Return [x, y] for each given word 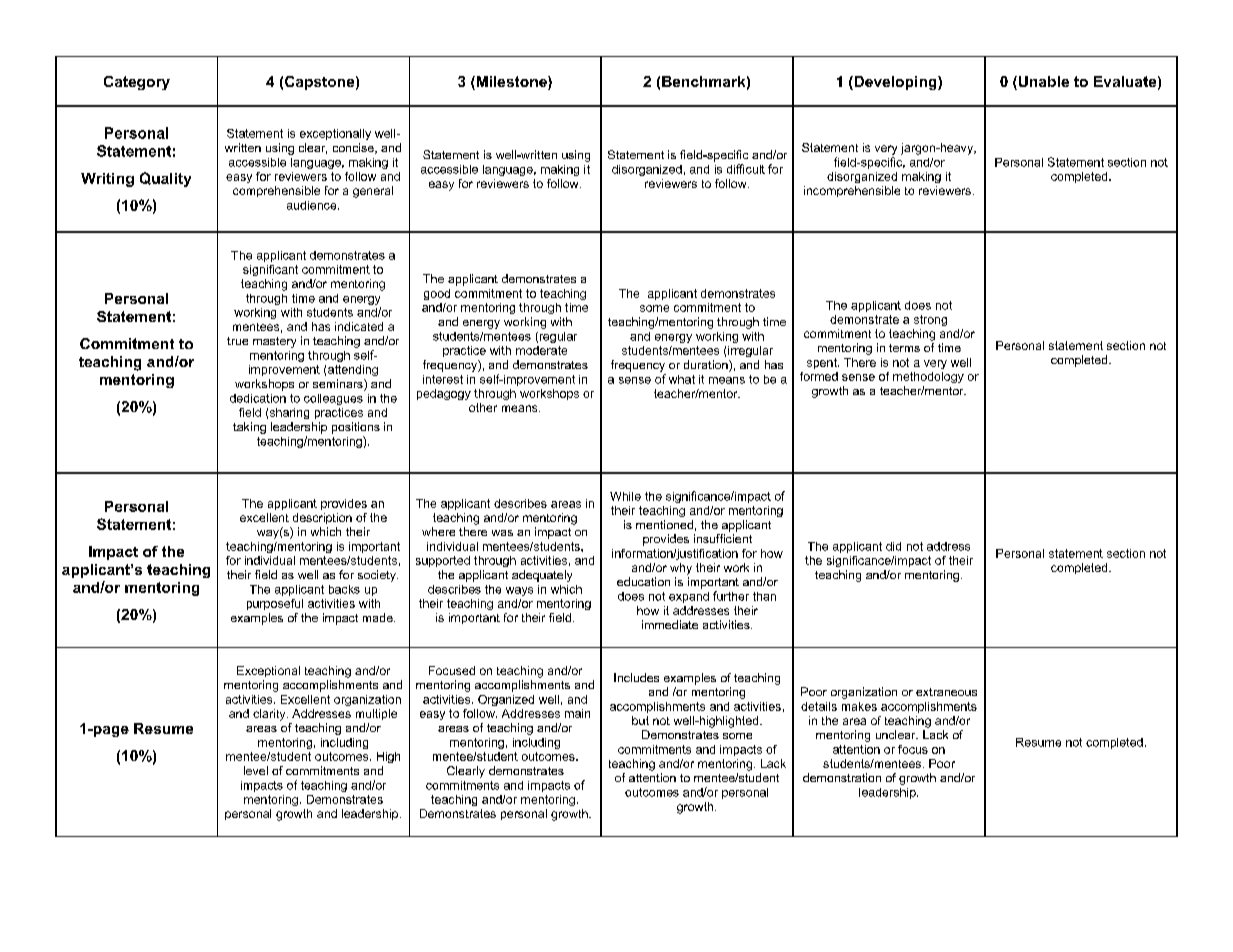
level [256, 770]
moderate [541, 350]
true [237, 341]
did [893, 546]
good [437, 294]
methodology [928, 377]
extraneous [946, 692]
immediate [670, 624]
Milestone [511, 83]
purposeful [275, 604]
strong [930, 320]
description [322, 518]
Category [137, 83]
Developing [895, 83]
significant [270, 270]
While [625, 496]
